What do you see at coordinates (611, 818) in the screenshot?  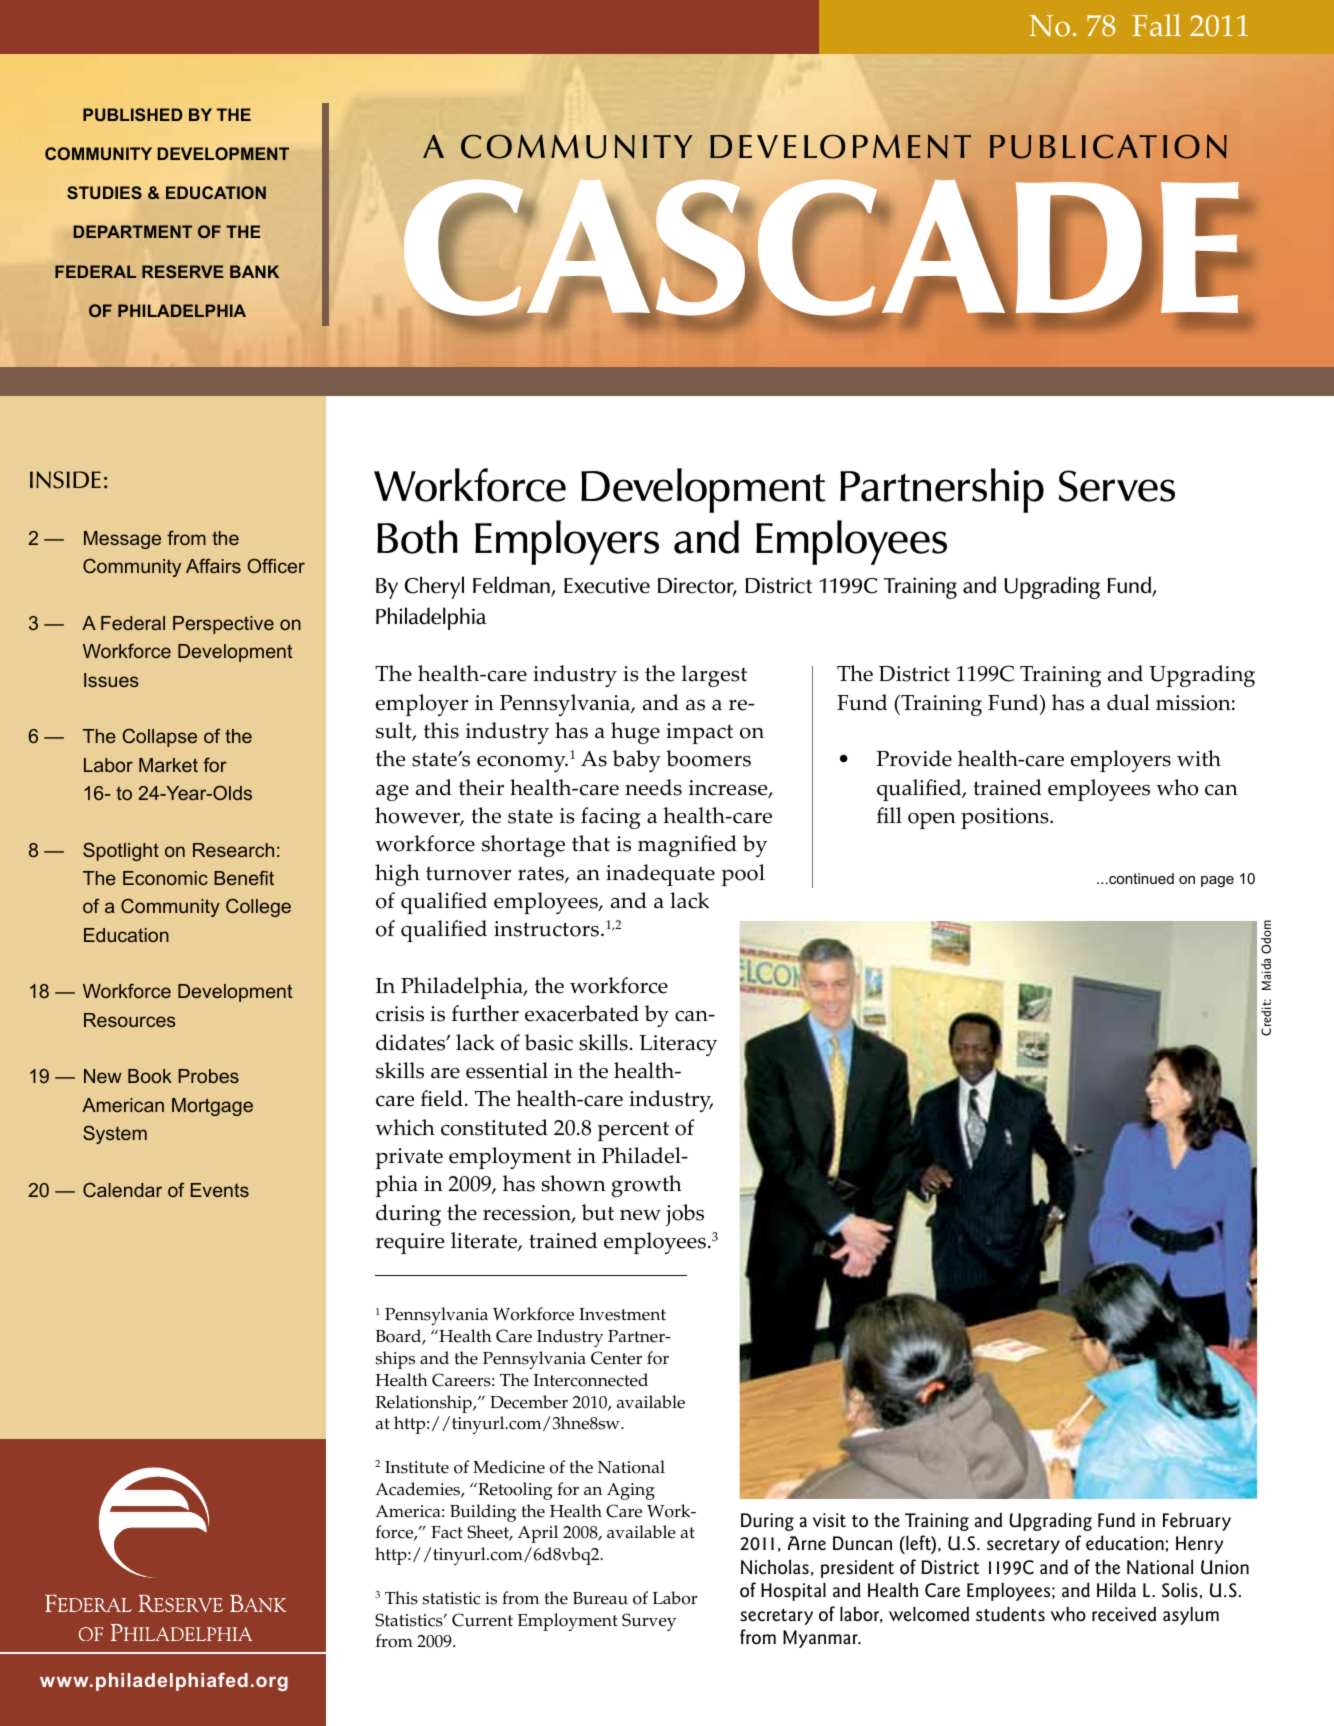 I see `facing` at bounding box center [611, 818].
